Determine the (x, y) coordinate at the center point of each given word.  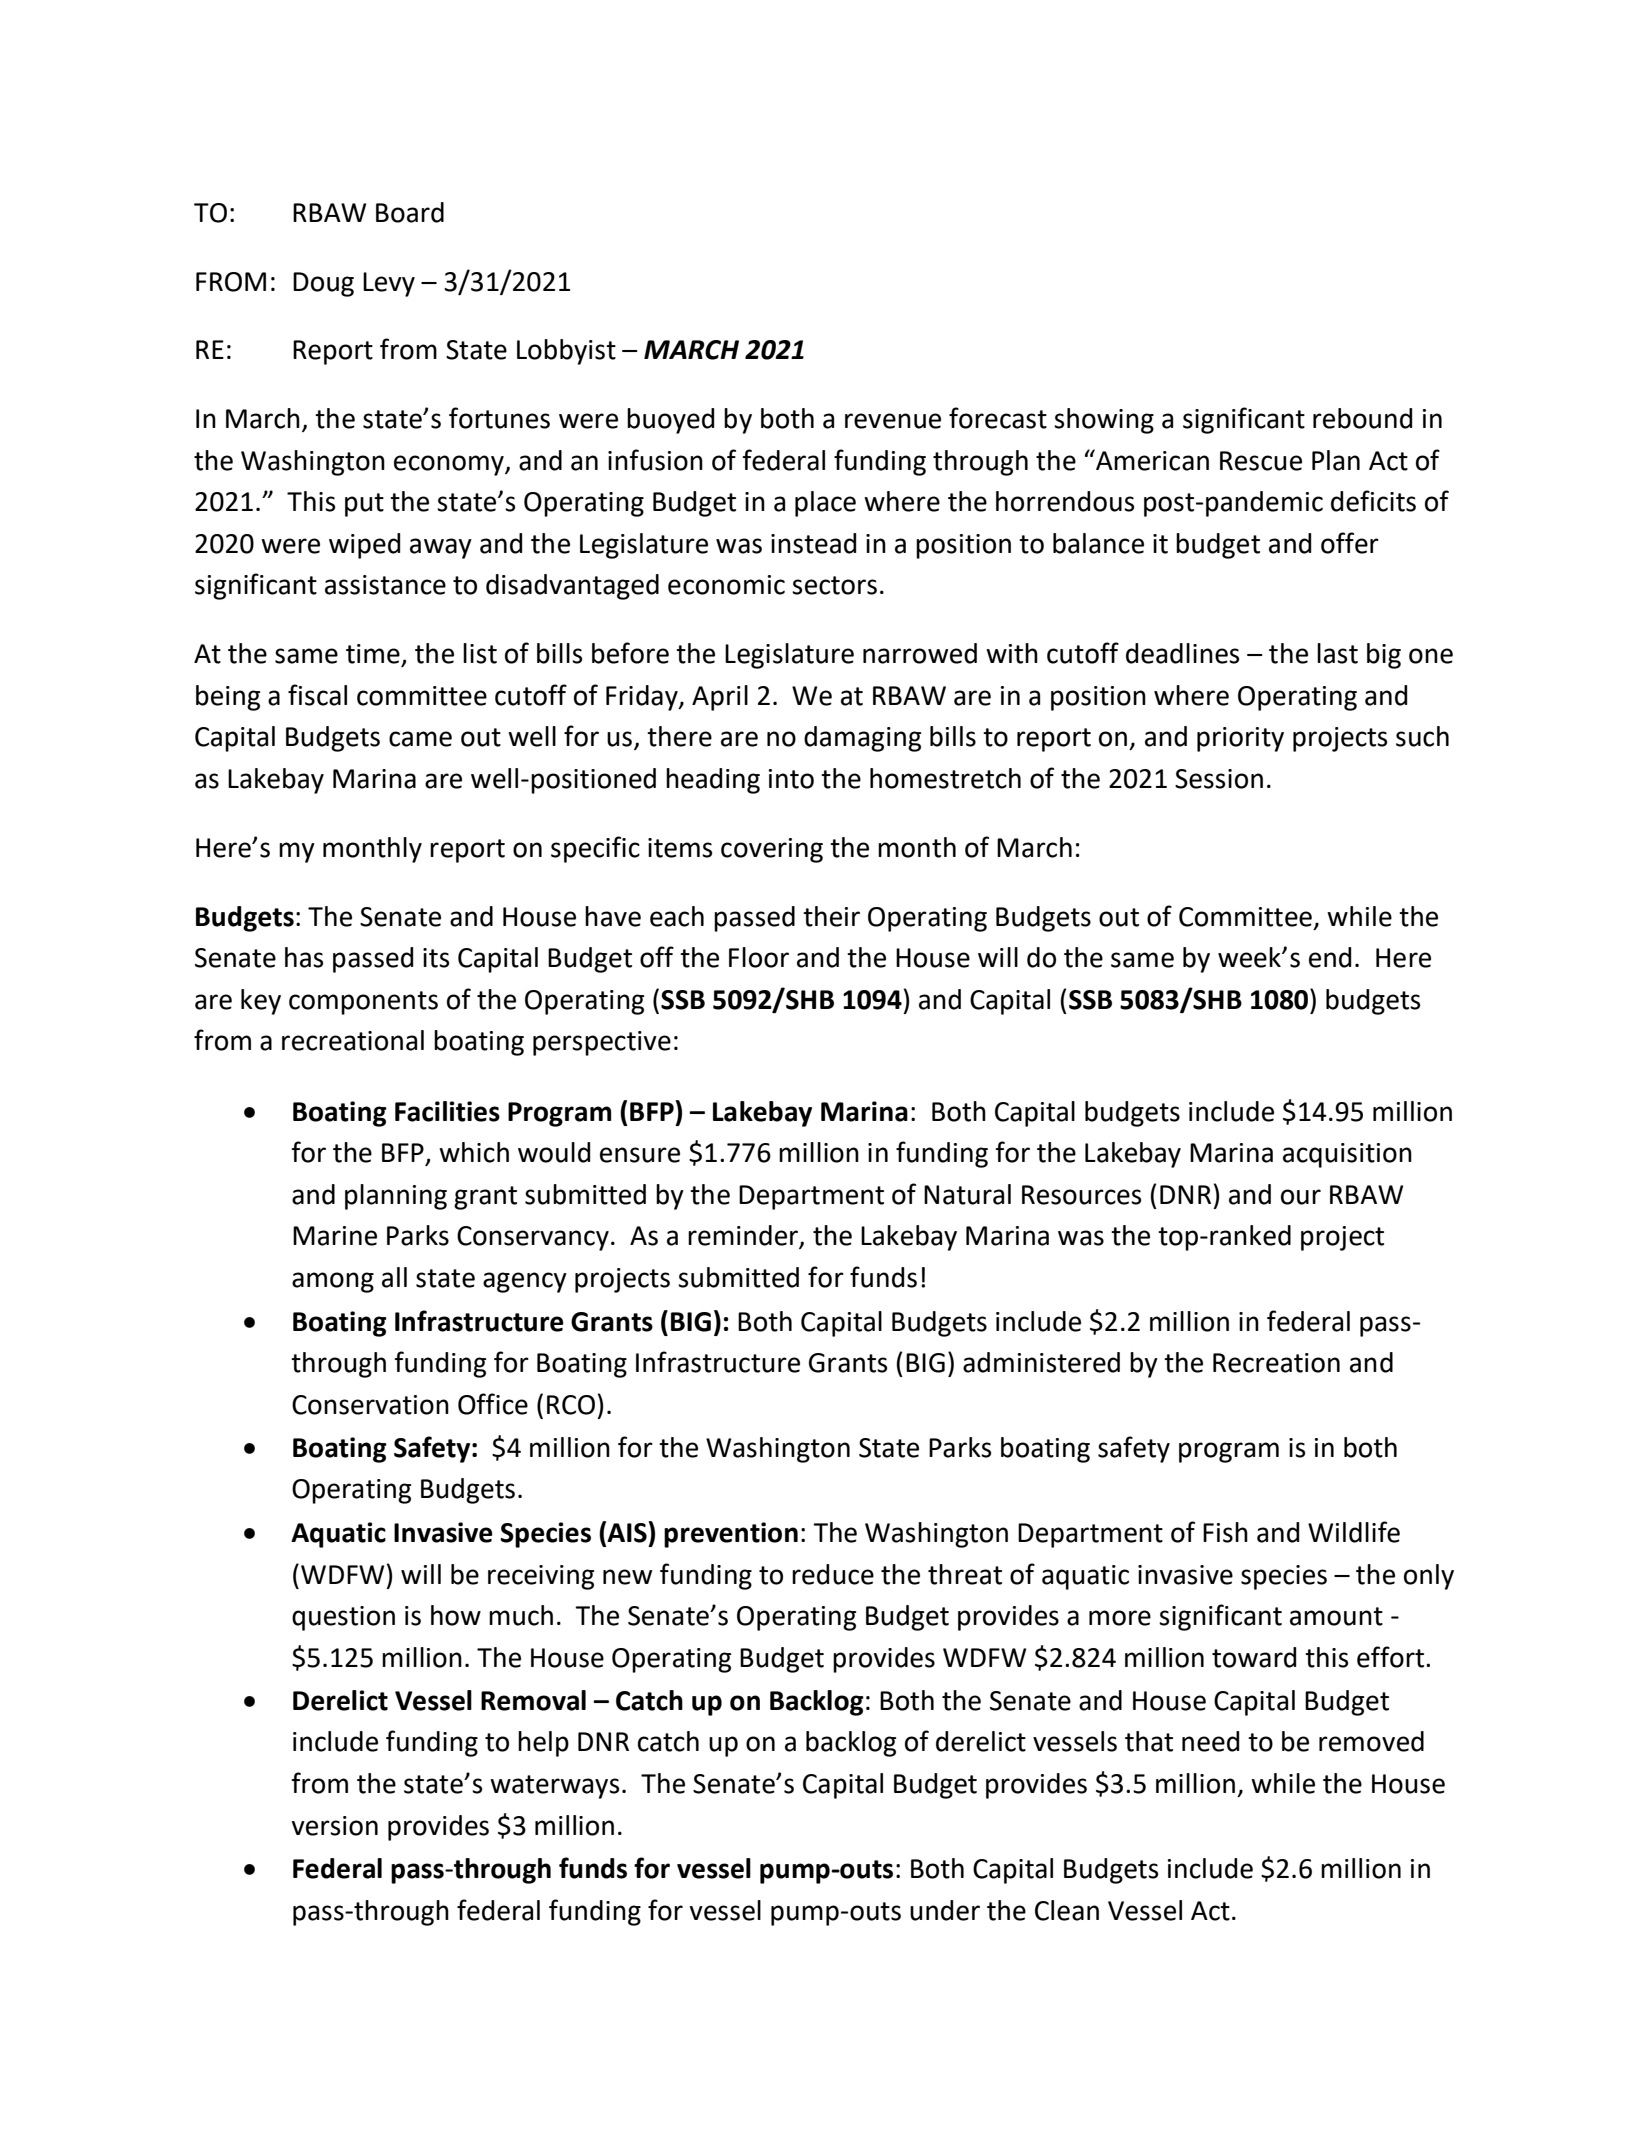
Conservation (370, 1405)
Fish (1225, 1532)
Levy (389, 284)
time (374, 655)
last (1337, 653)
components (363, 1003)
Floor (759, 957)
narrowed (920, 653)
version (334, 1826)
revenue (893, 421)
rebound (1362, 418)
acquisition (1347, 1155)
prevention (731, 1535)
